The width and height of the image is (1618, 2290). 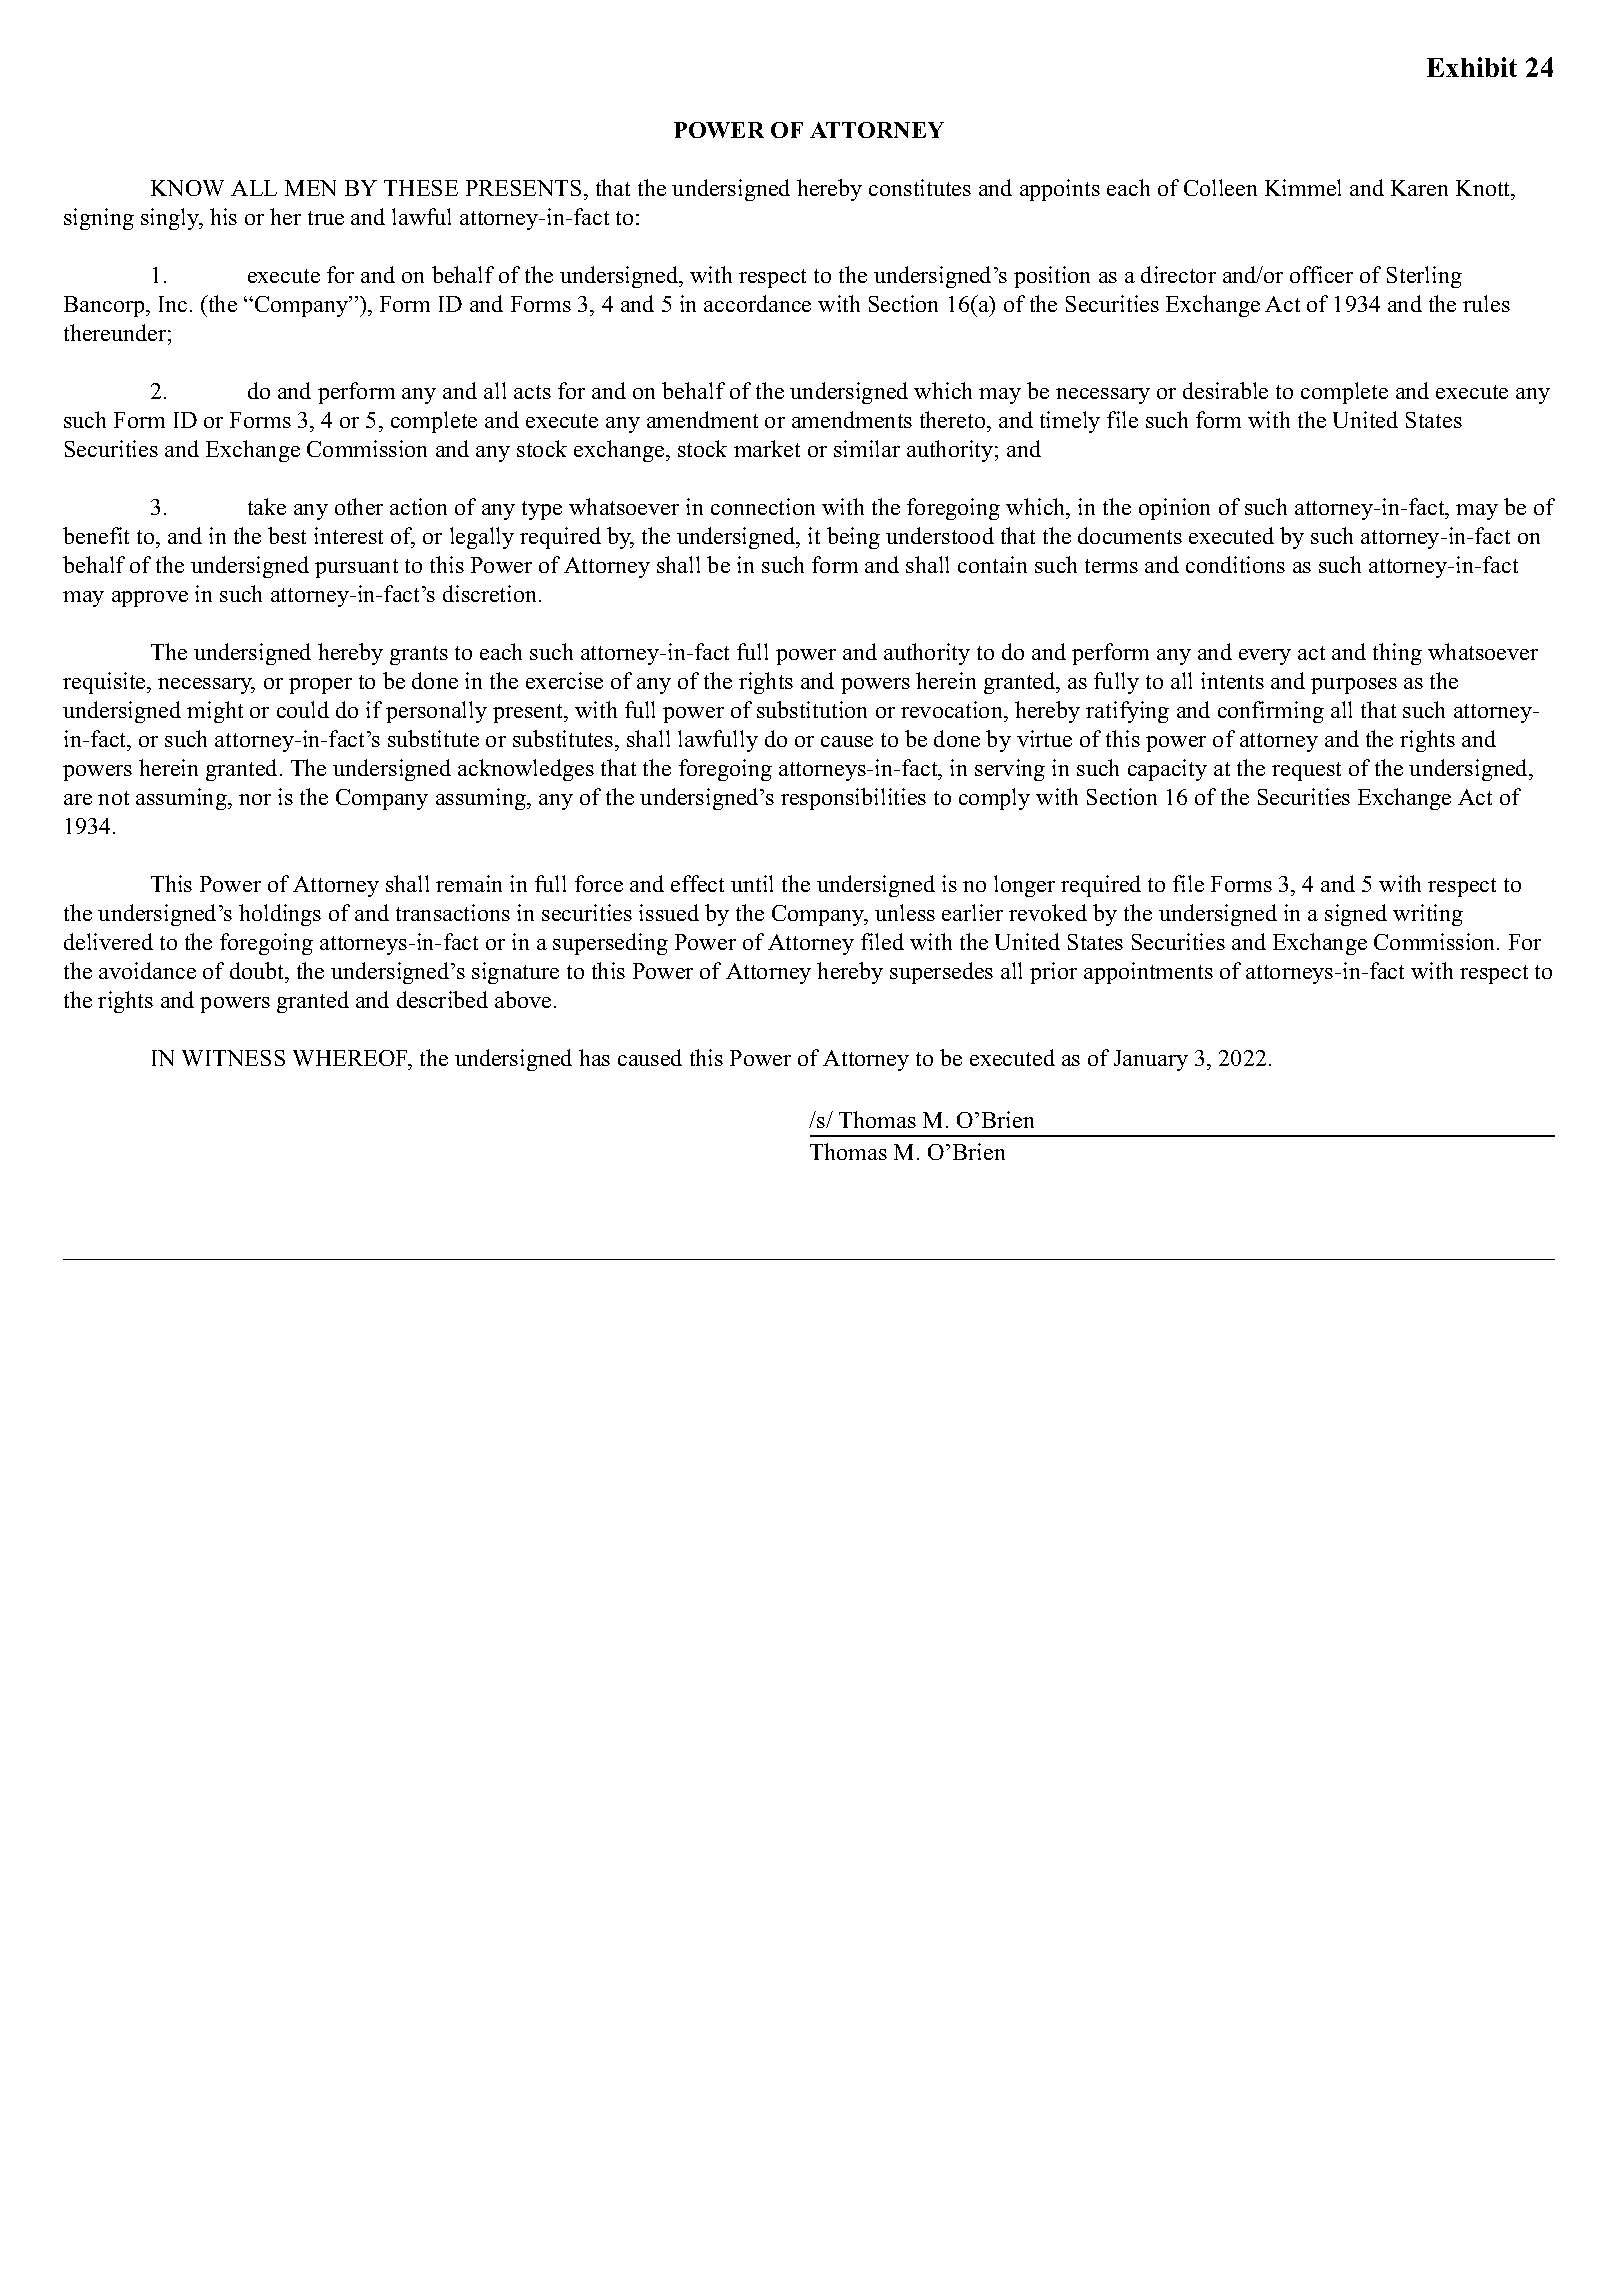 I want to click on Exhibit, so click(x=1472, y=67).
